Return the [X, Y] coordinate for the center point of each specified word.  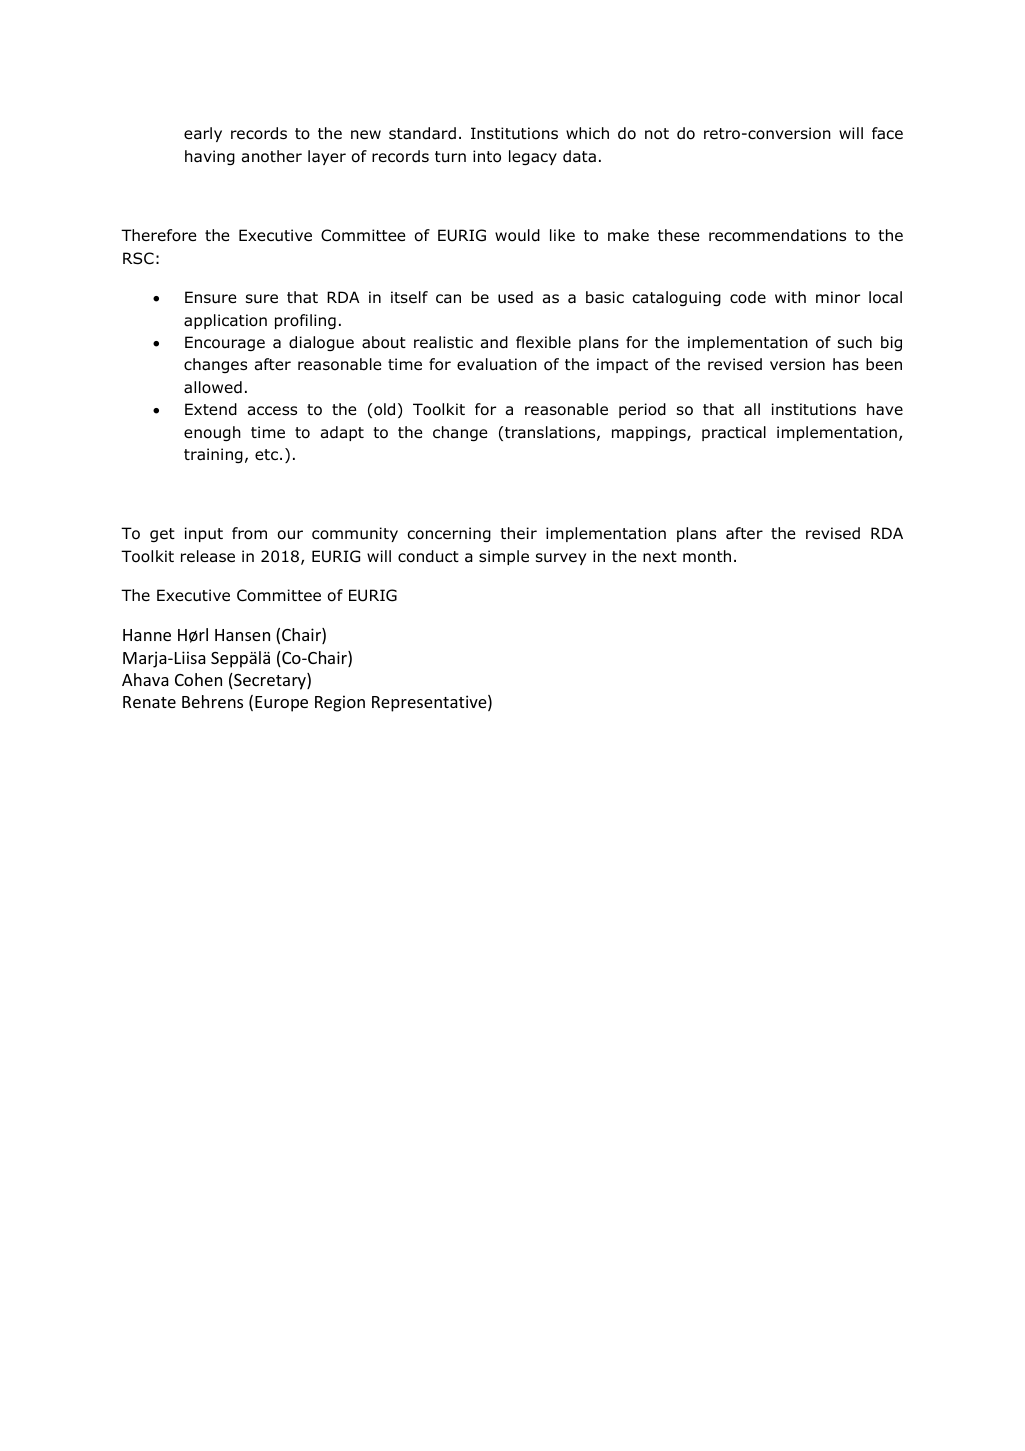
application [225, 321]
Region [340, 703]
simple [504, 557]
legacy [533, 157]
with [790, 297]
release [208, 556]
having [210, 157]
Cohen [198, 679]
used [515, 297]
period [642, 410]
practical [734, 433]
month [707, 556]
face [887, 133]
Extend [211, 409]
